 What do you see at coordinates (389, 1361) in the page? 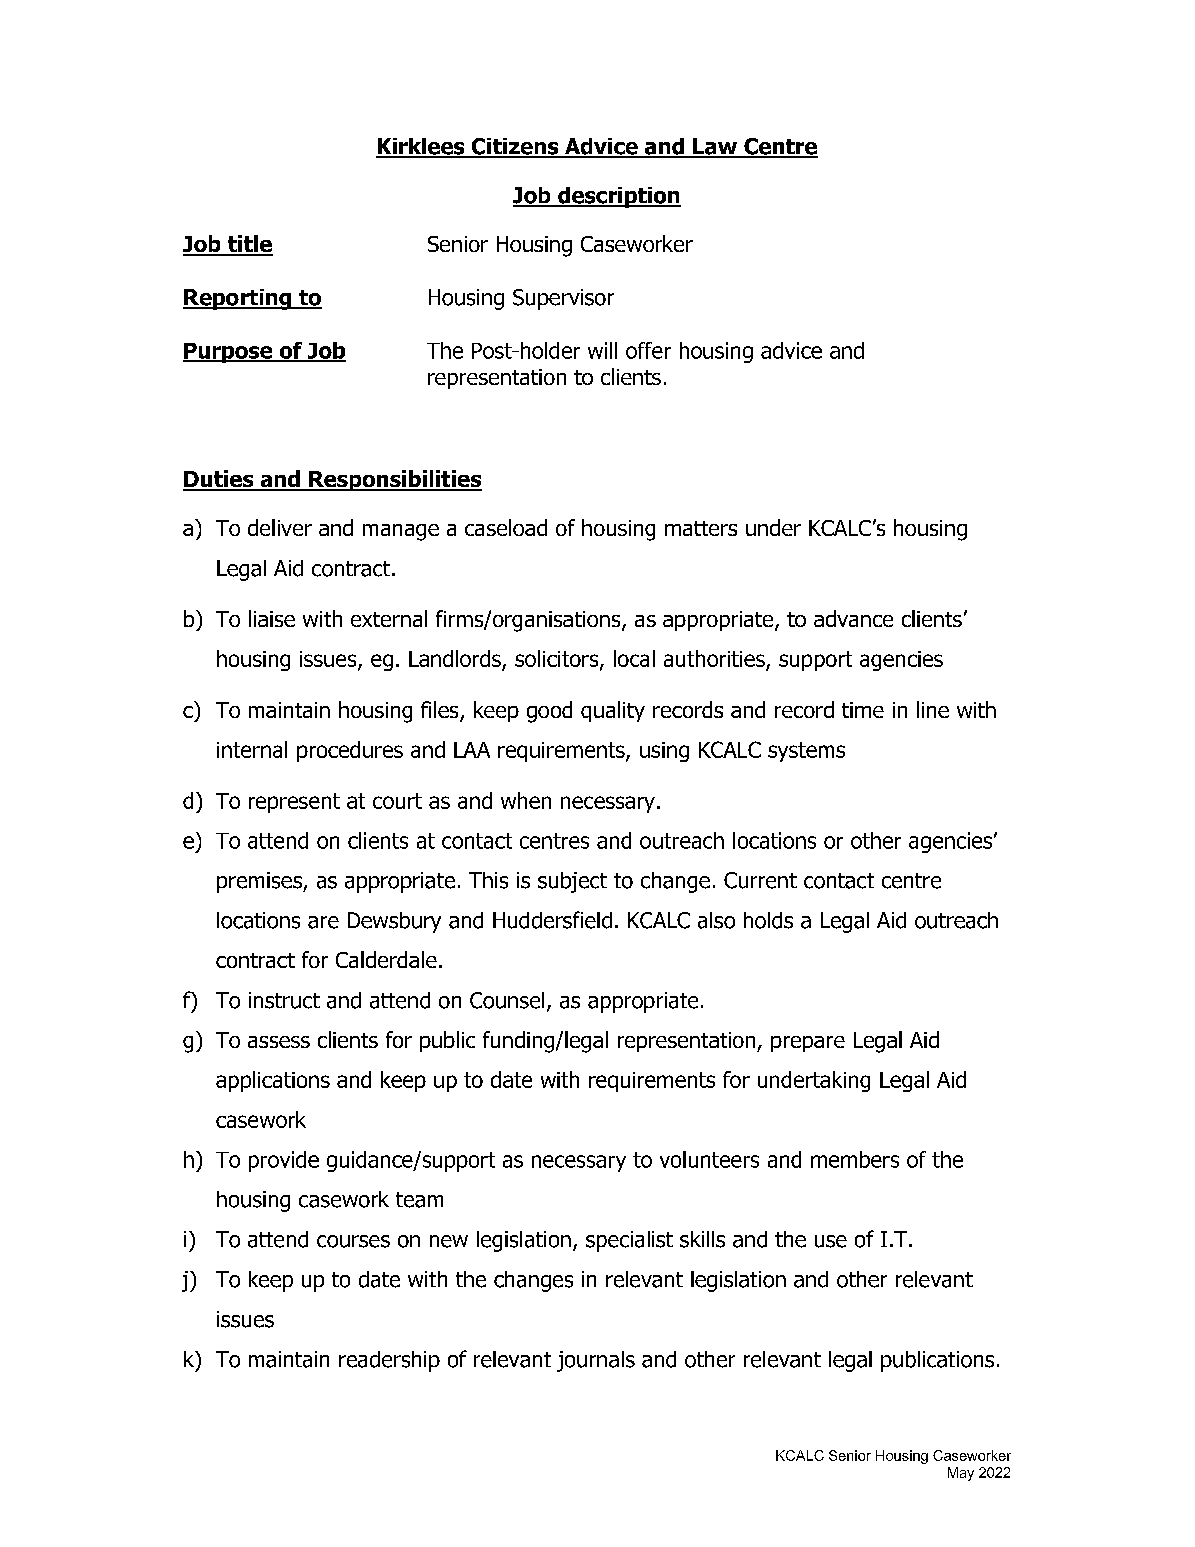
I see `readership` at bounding box center [389, 1361].
